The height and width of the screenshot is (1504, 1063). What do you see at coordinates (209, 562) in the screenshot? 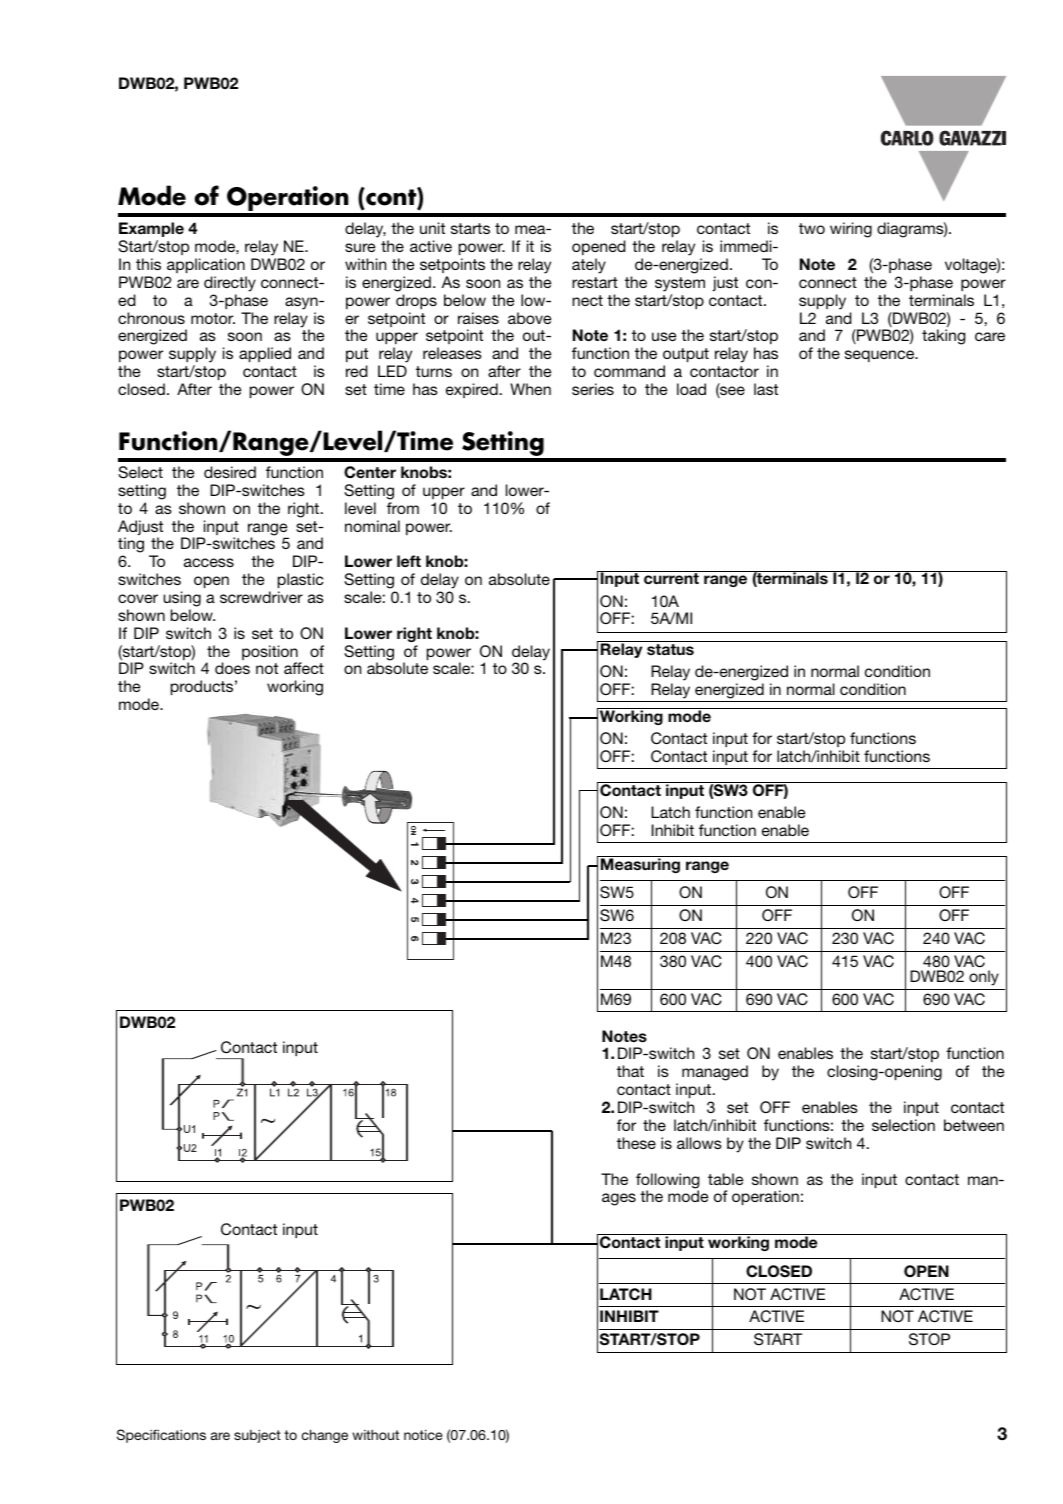
I see `access` at bounding box center [209, 562].
